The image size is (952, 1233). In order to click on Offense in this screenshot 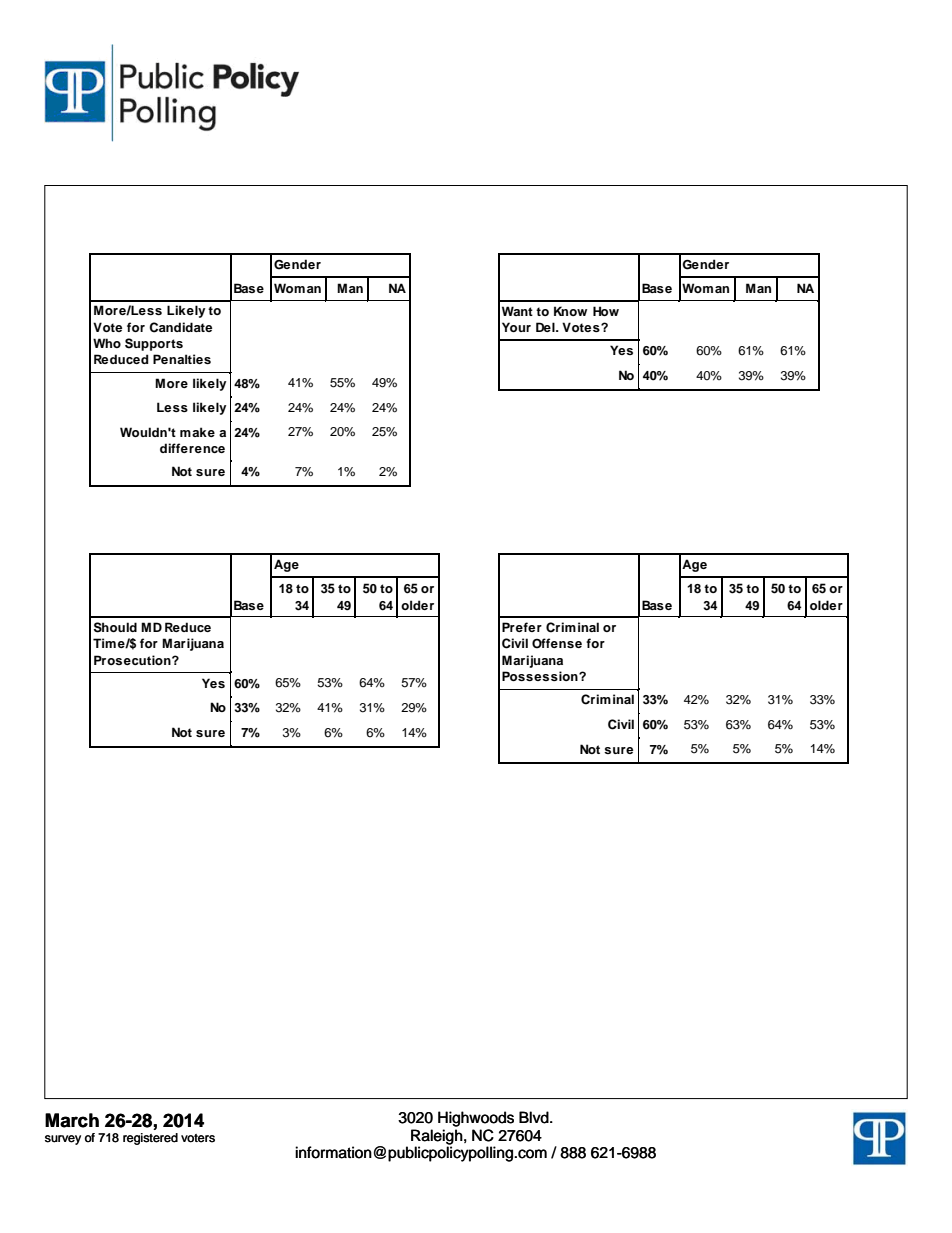, I will do `click(557, 643)`.
